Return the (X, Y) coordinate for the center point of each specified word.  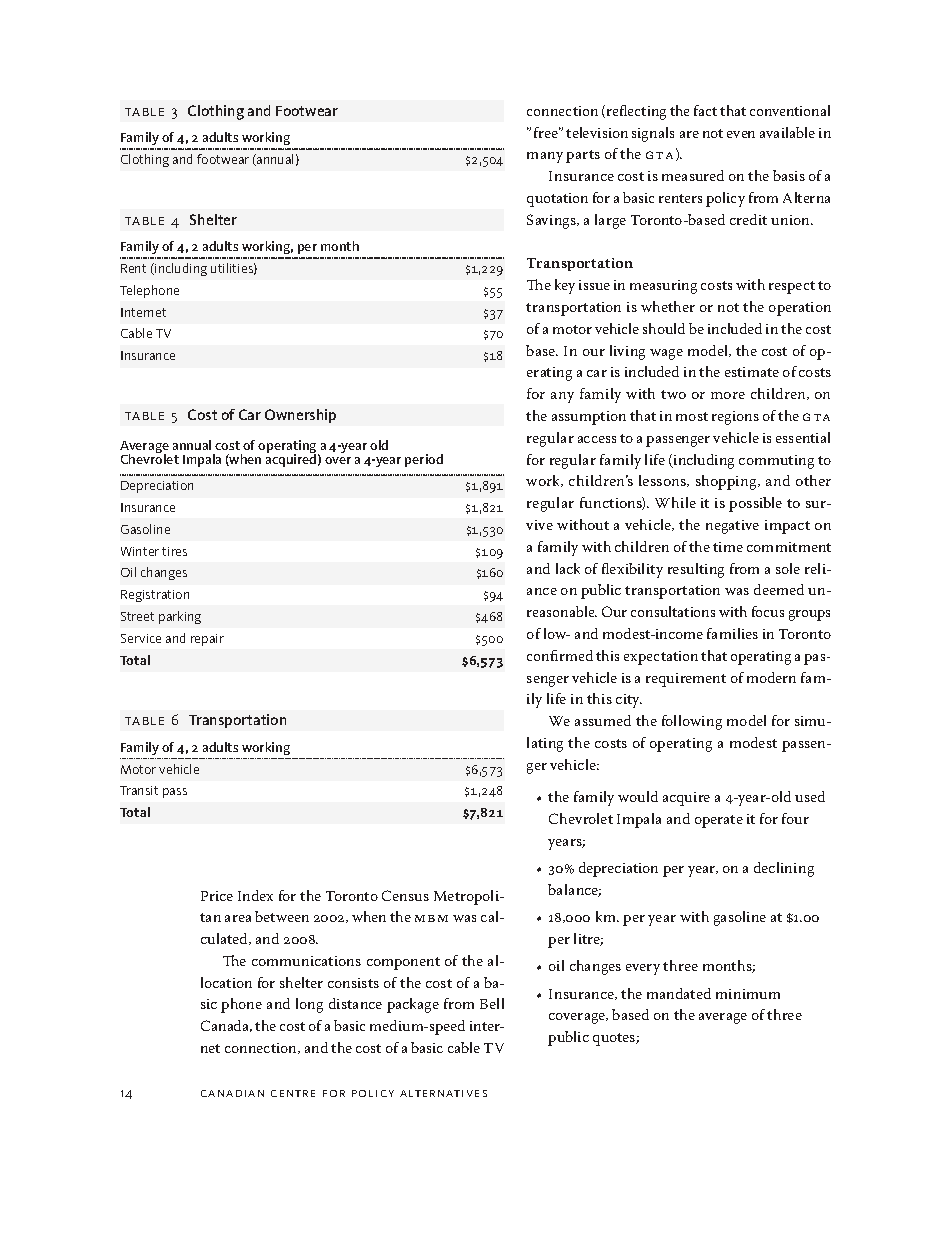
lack (568, 568)
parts (583, 156)
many (545, 157)
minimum (748, 994)
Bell (492, 1003)
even (741, 134)
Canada (226, 1026)
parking (180, 617)
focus (768, 611)
